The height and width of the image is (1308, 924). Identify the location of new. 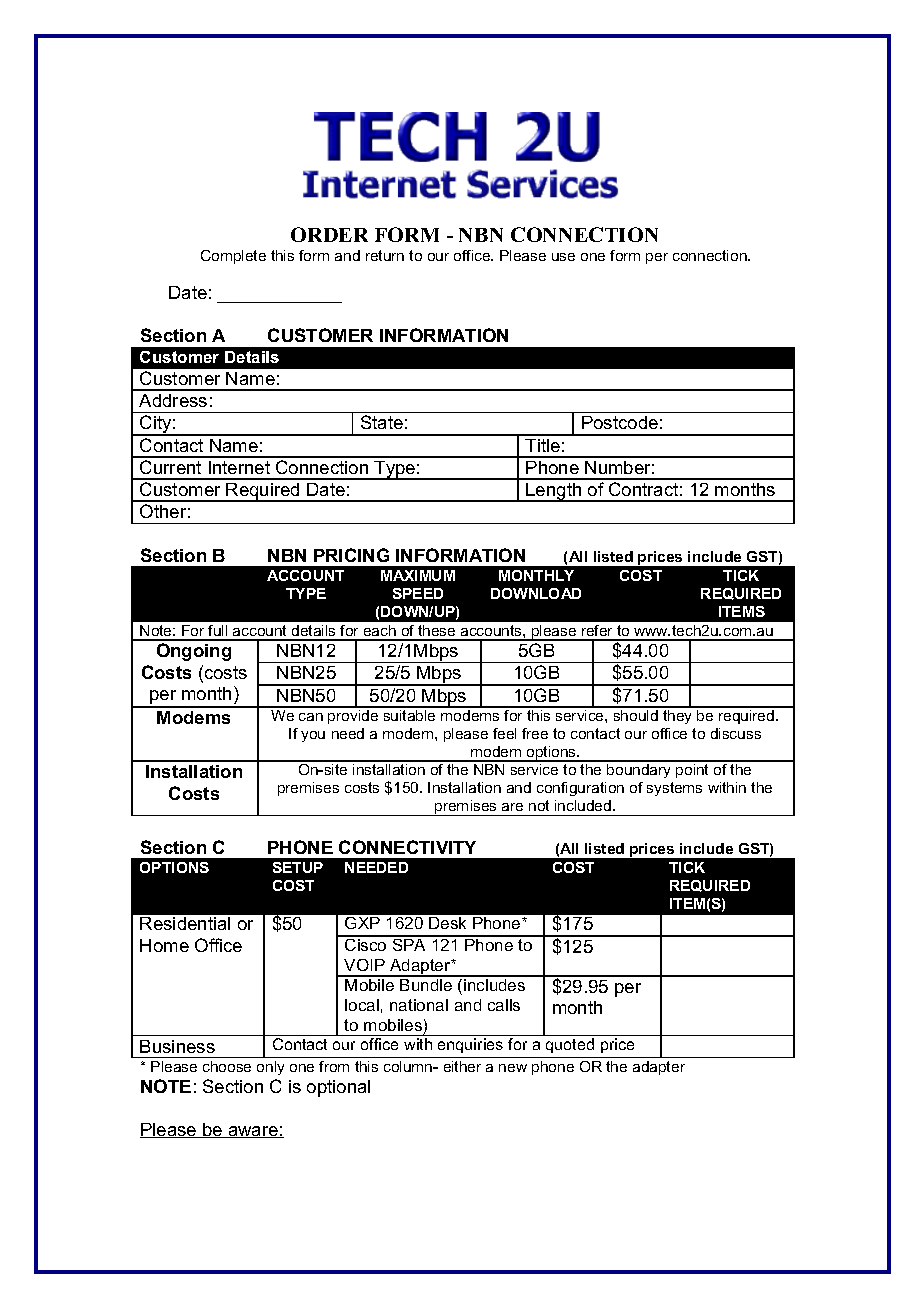
(513, 1068).
